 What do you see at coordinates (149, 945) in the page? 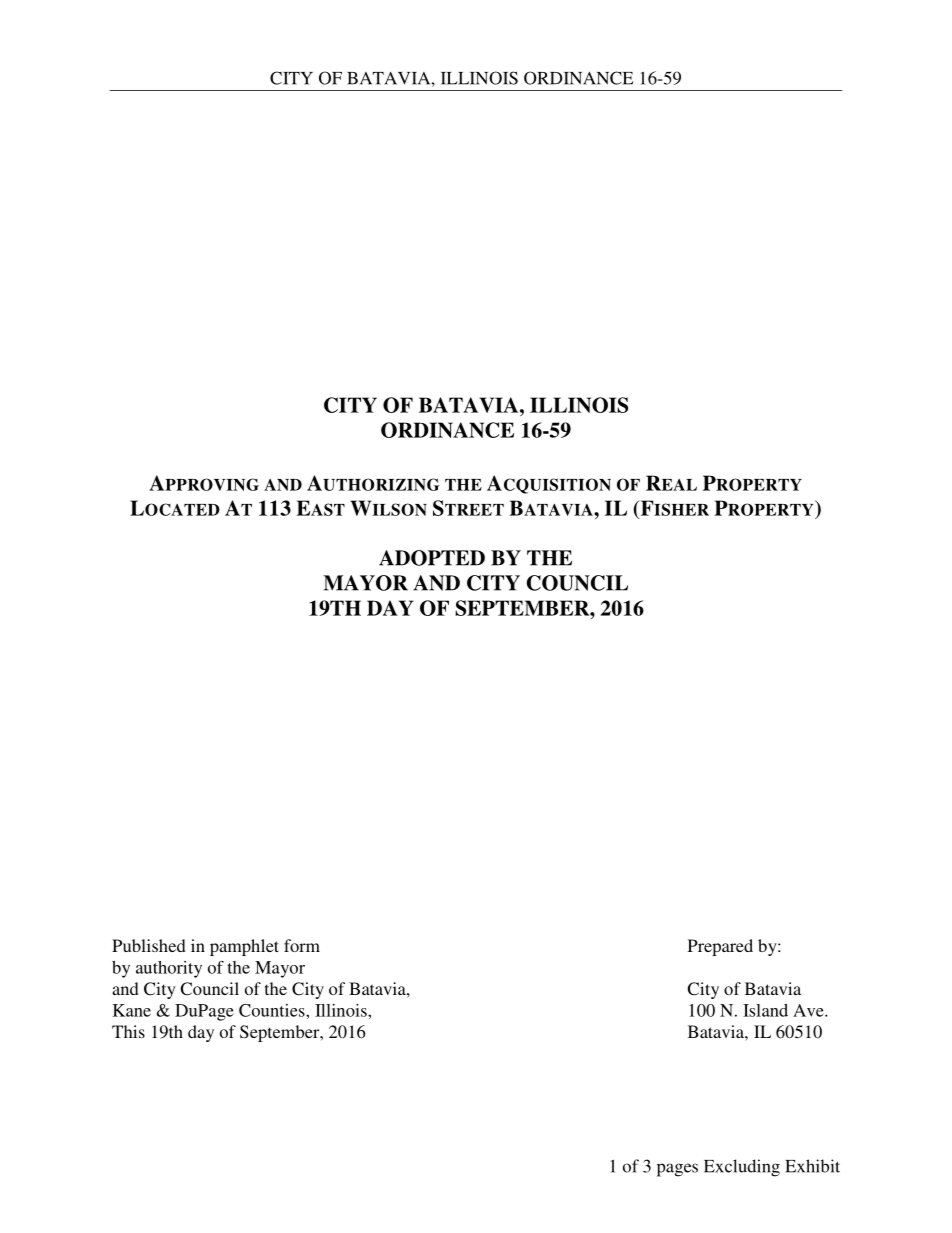
I see `Published` at bounding box center [149, 945].
